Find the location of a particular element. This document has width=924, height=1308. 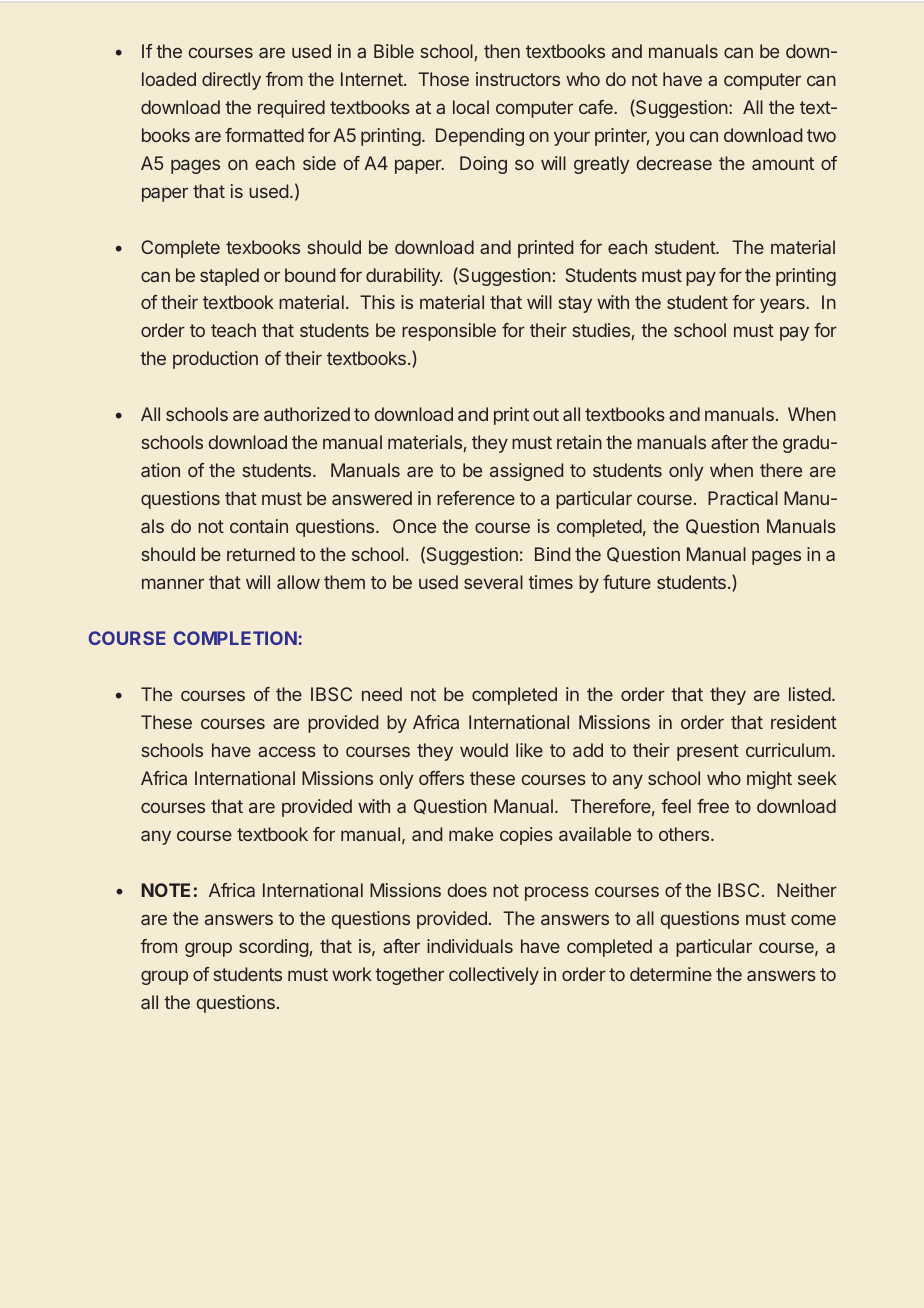

instructors is located at coordinates (518, 79).
